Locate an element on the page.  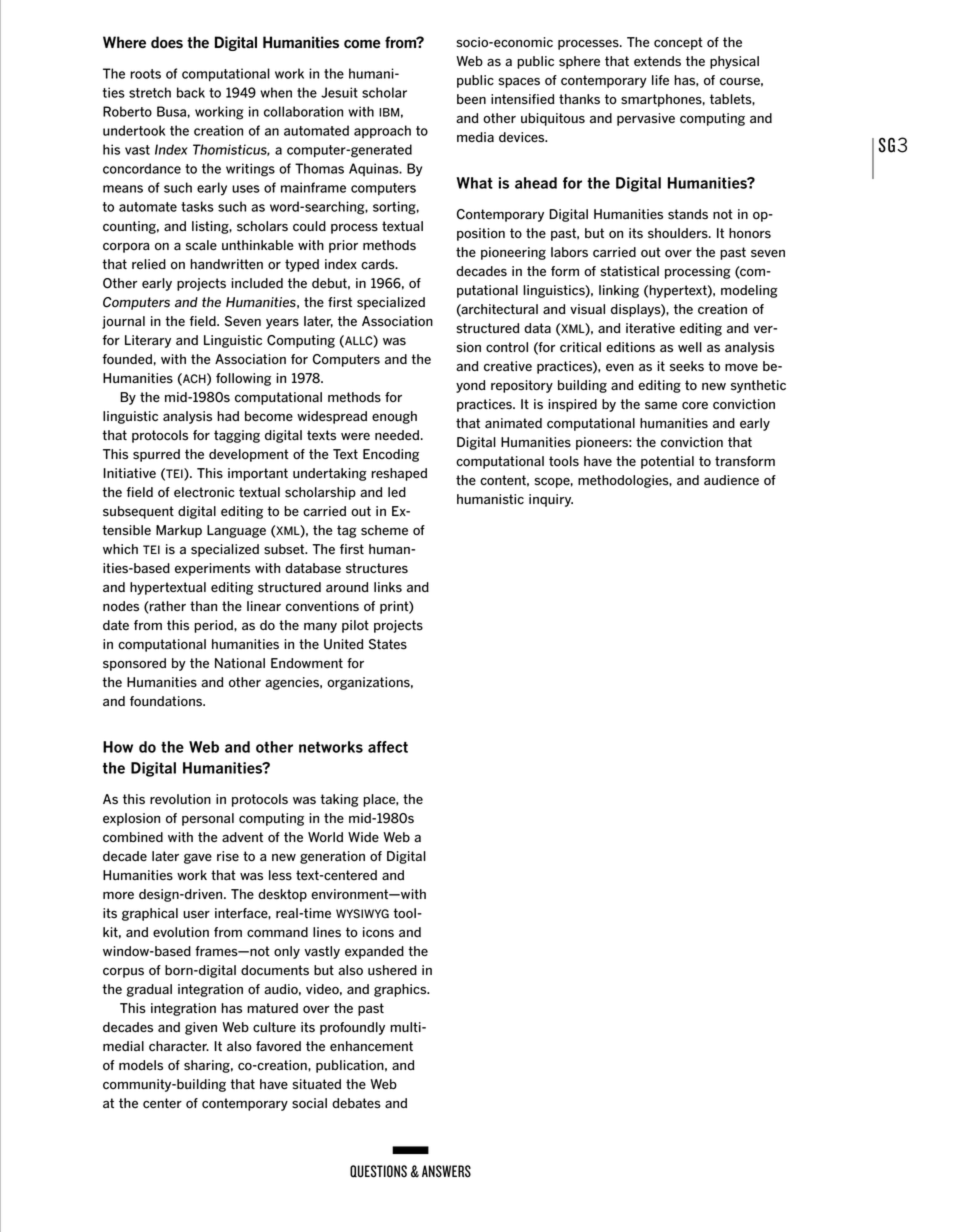
answers is located at coordinates (446, 1171).
